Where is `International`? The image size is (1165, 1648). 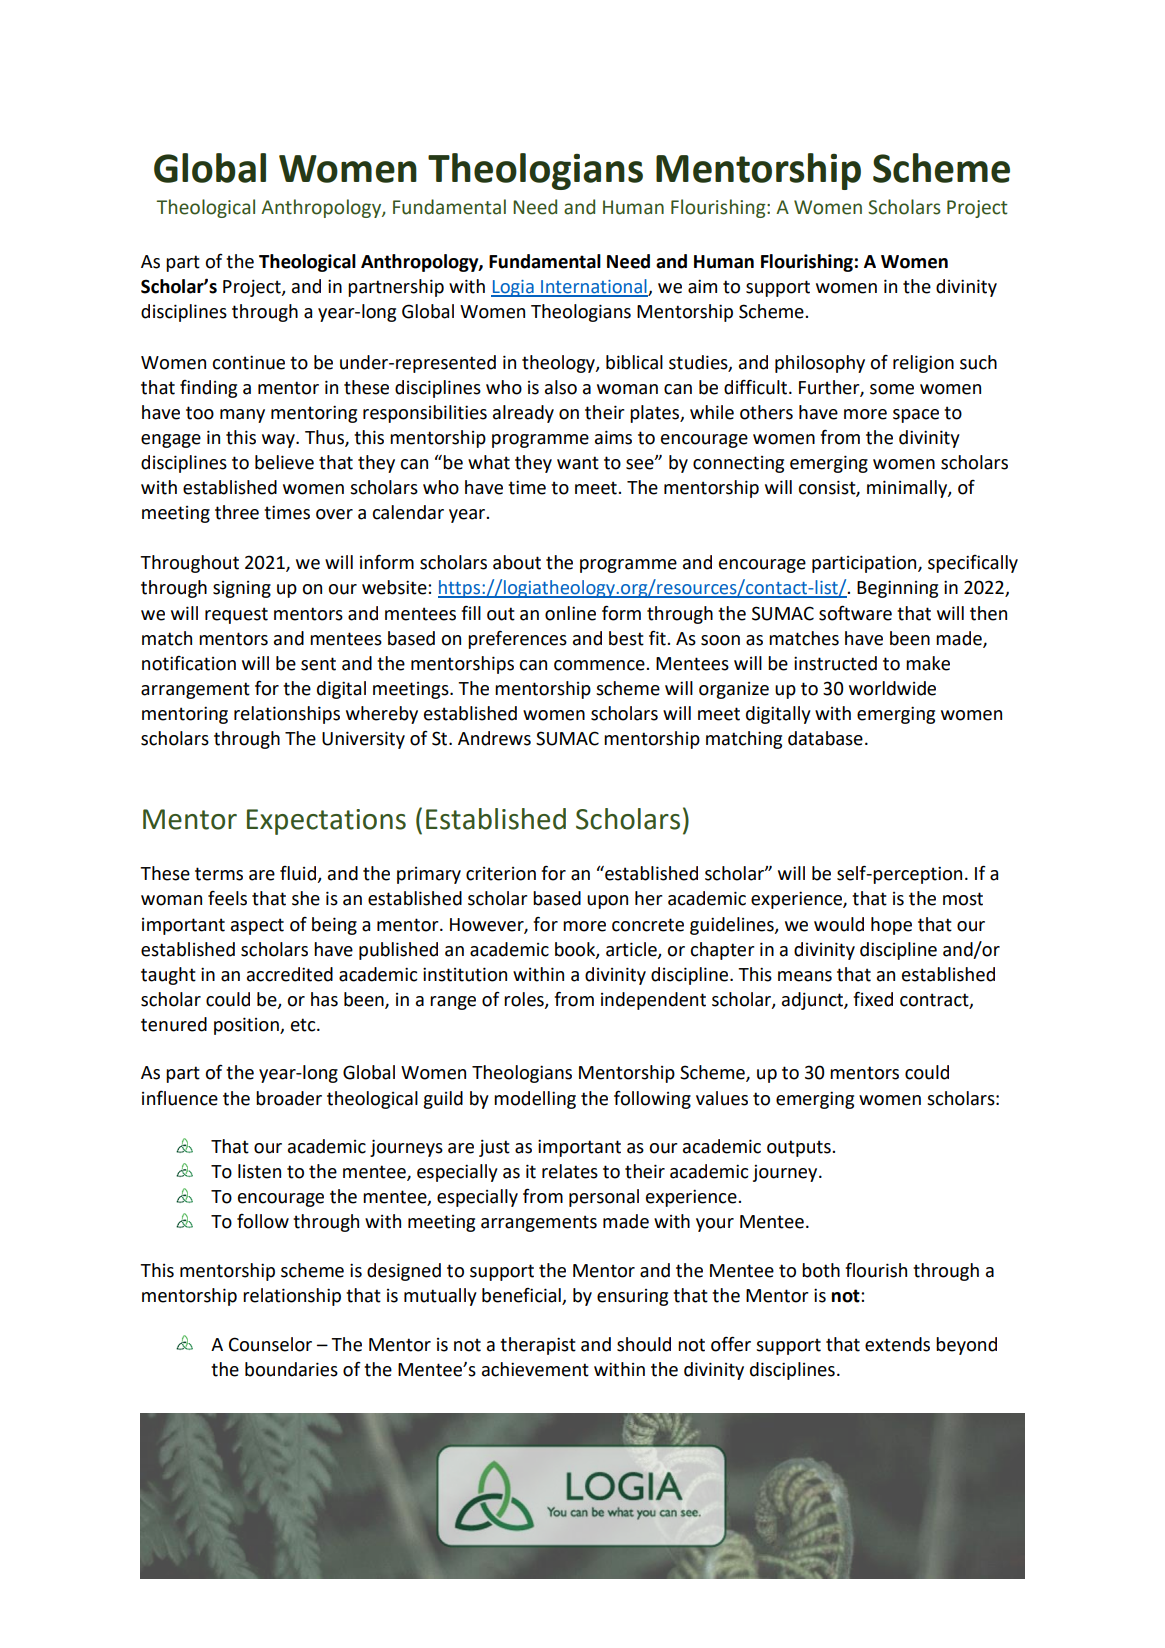 International is located at coordinates (594, 287).
